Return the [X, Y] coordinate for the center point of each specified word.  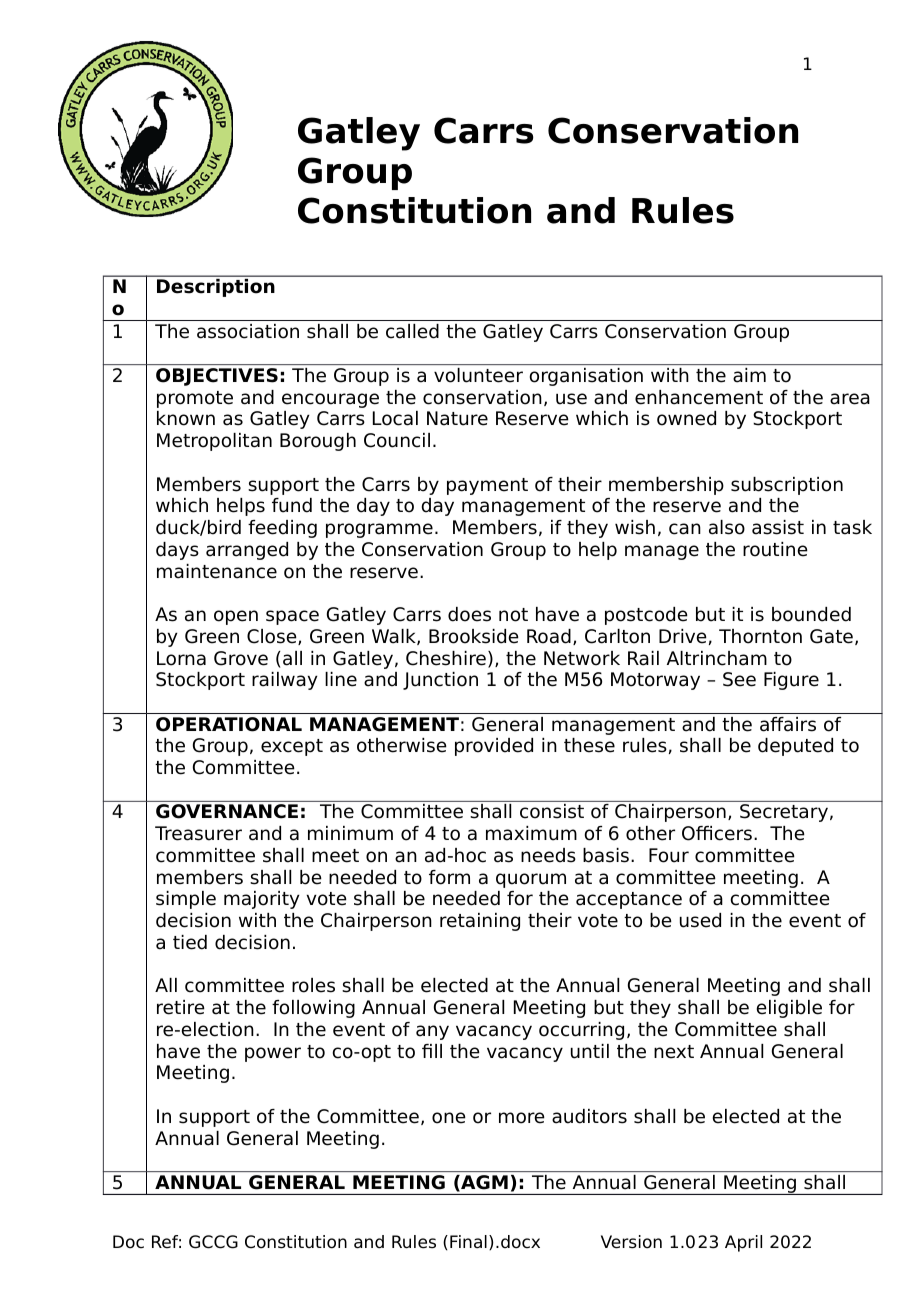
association [248, 331]
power [273, 1054]
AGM [483, 1182]
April [743, 1243]
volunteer [478, 375]
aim [749, 375]
